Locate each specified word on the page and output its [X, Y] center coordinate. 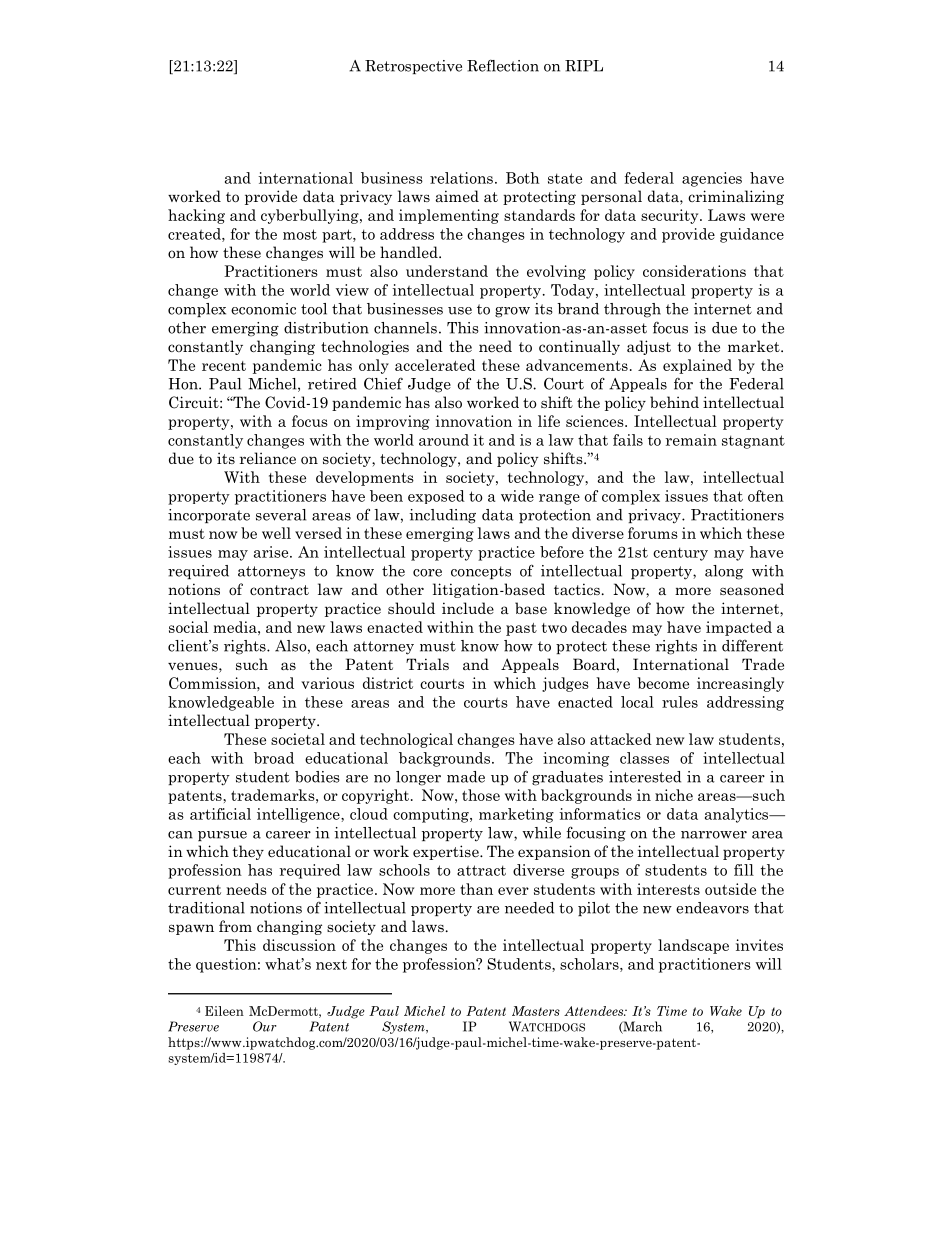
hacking [196, 216]
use [460, 311]
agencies [712, 179]
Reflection [503, 65]
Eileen [224, 1011]
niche [674, 795]
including [442, 516]
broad [274, 758]
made [466, 777]
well [276, 533]
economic [263, 309]
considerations [694, 271]
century [680, 554]
